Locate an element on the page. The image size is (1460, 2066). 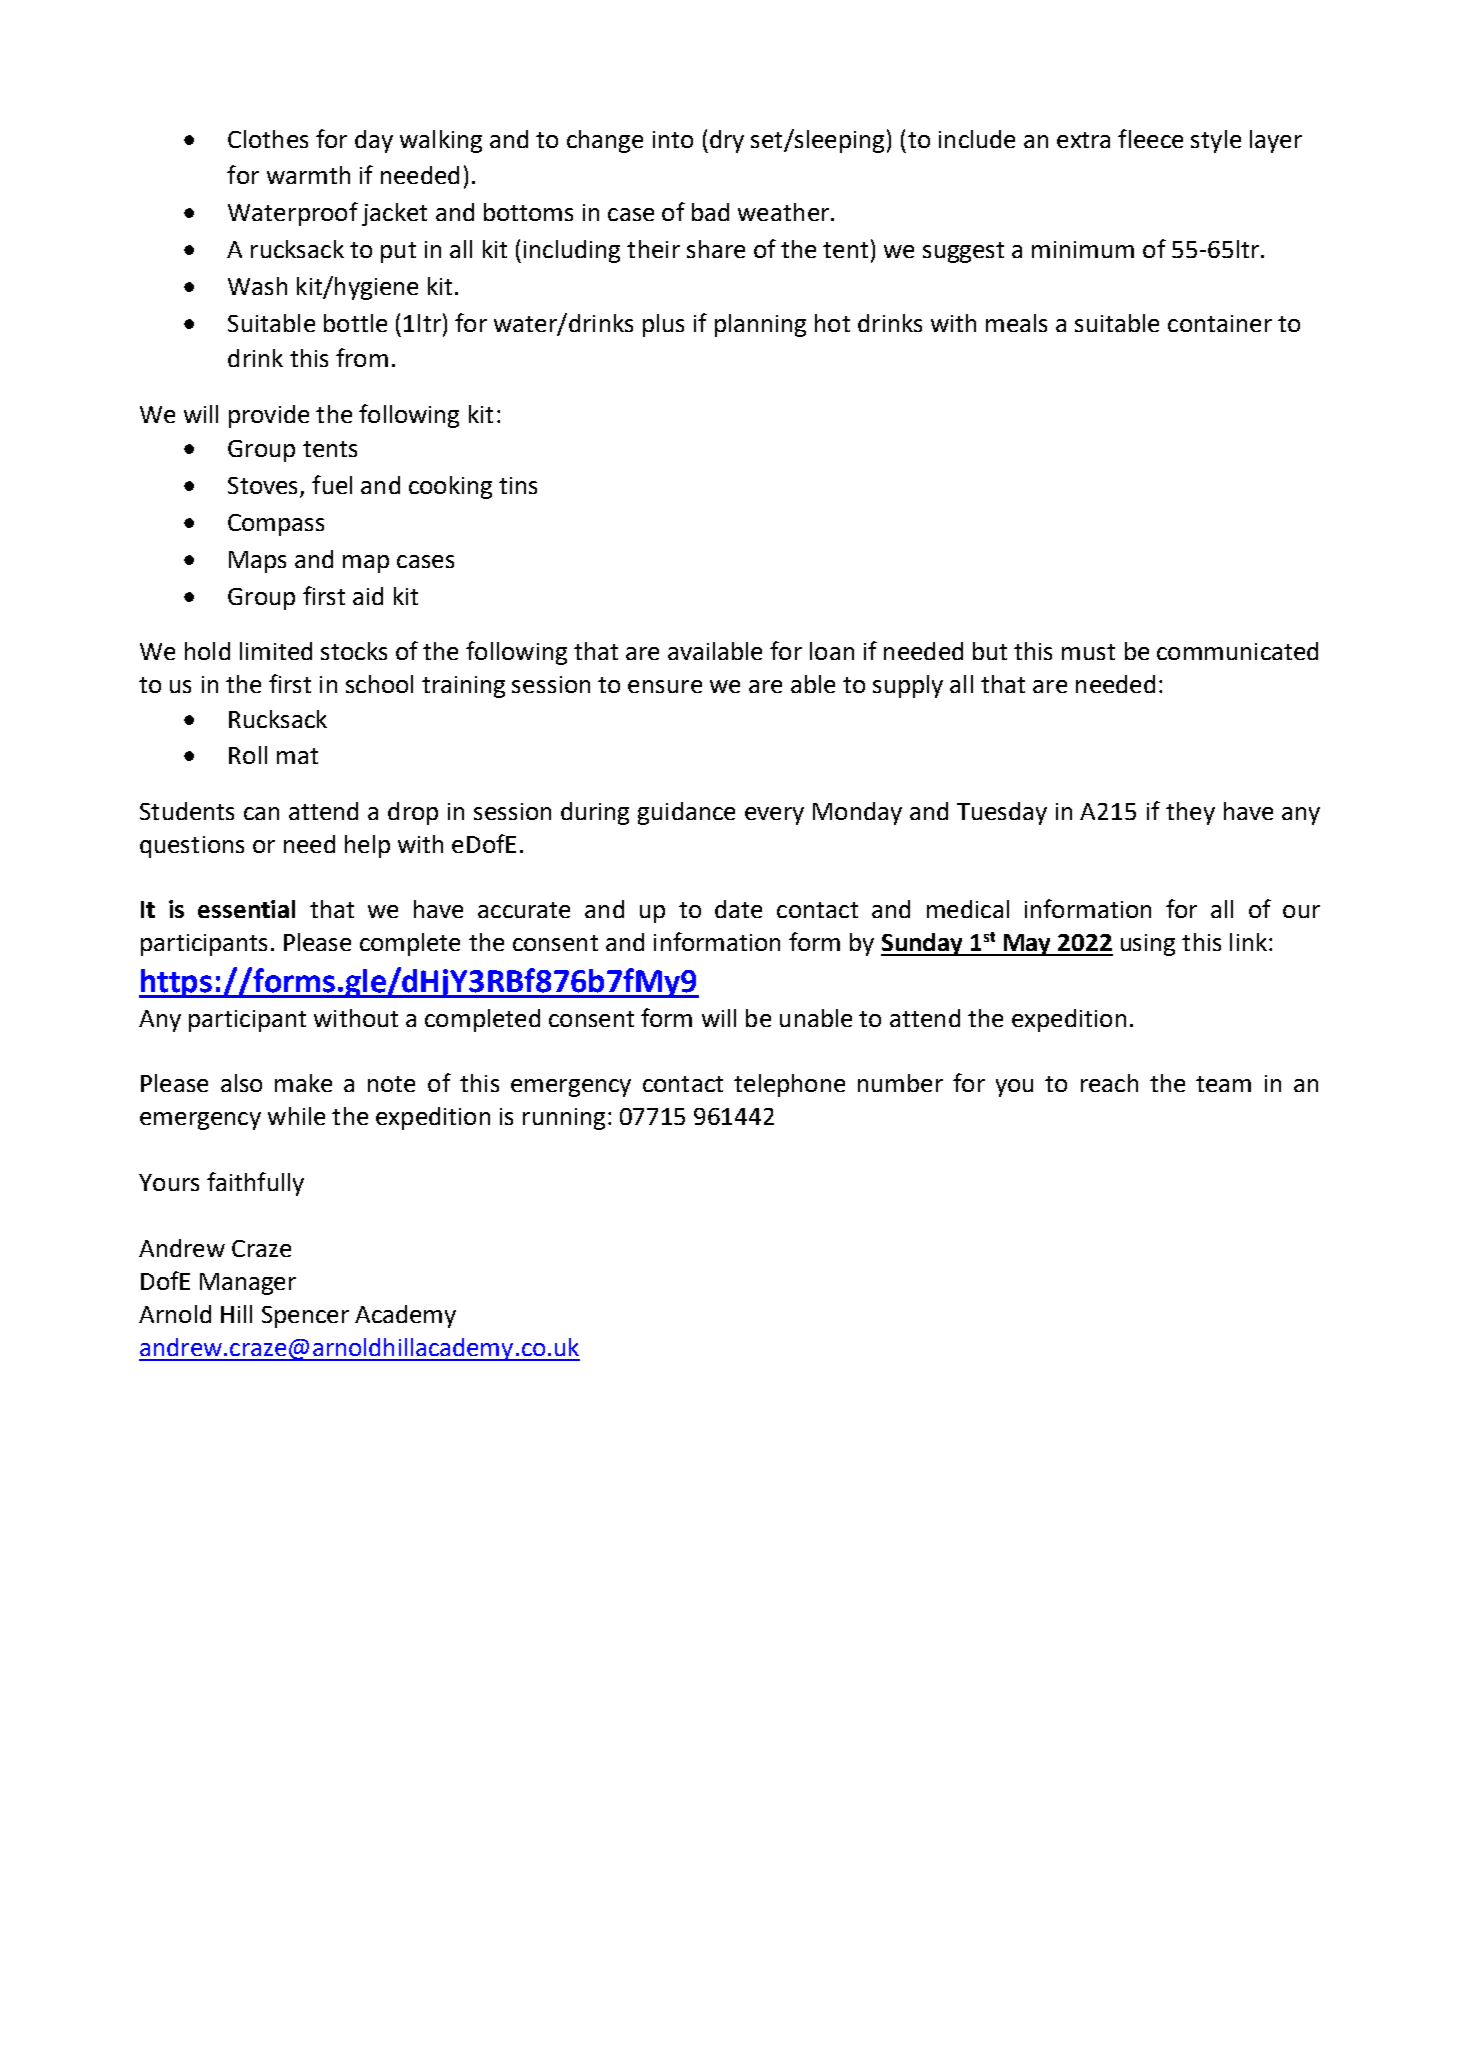
loan is located at coordinates (832, 651).
